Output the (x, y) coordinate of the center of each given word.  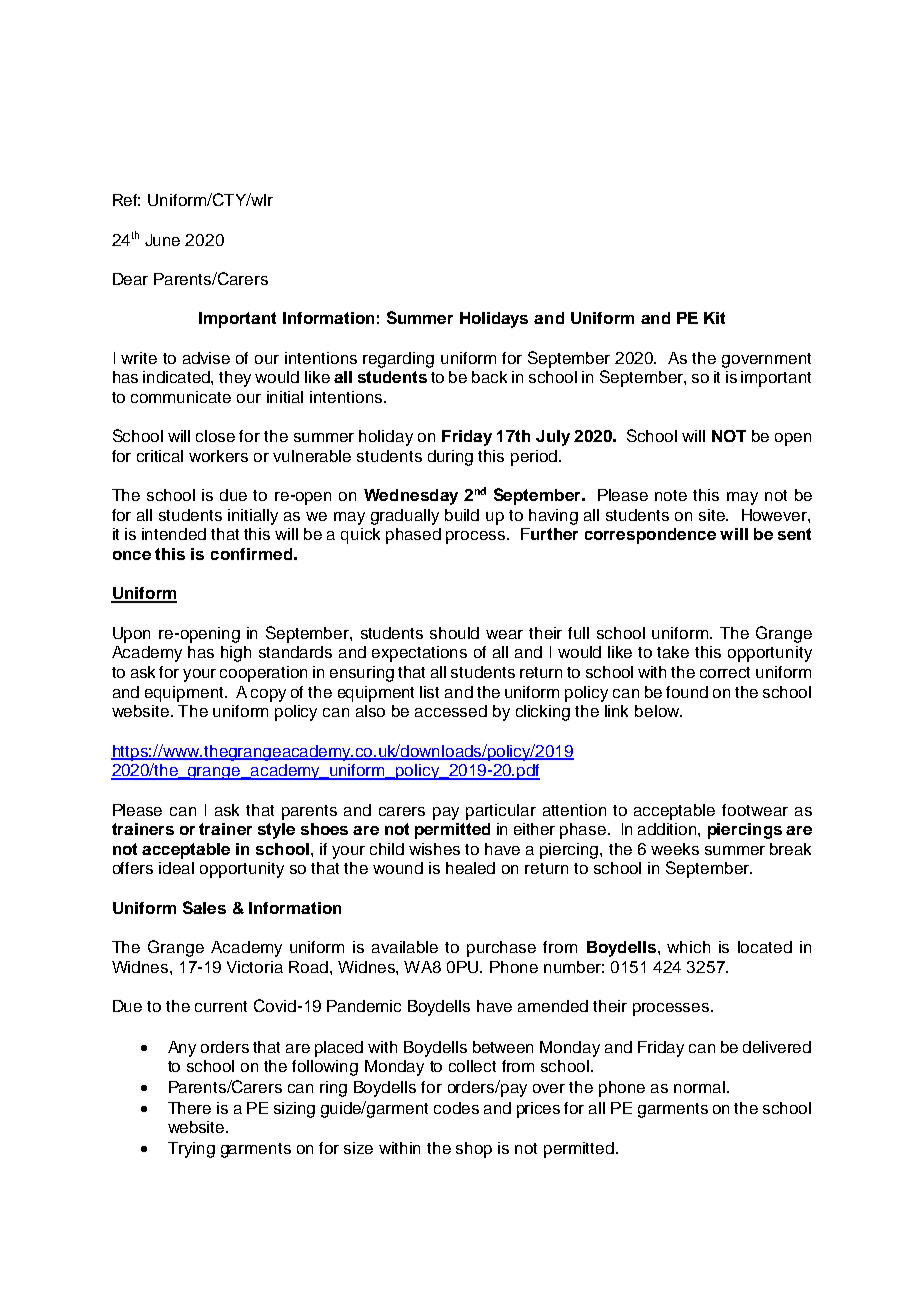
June (162, 240)
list (429, 692)
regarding (398, 360)
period (534, 458)
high (236, 654)
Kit (714, 318)
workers (218, 456)
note (671, 495)
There (189, 1108)
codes (456, 1108)
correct (725, 672)
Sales (204, 907)
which (688, 947)
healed (470, 868)
